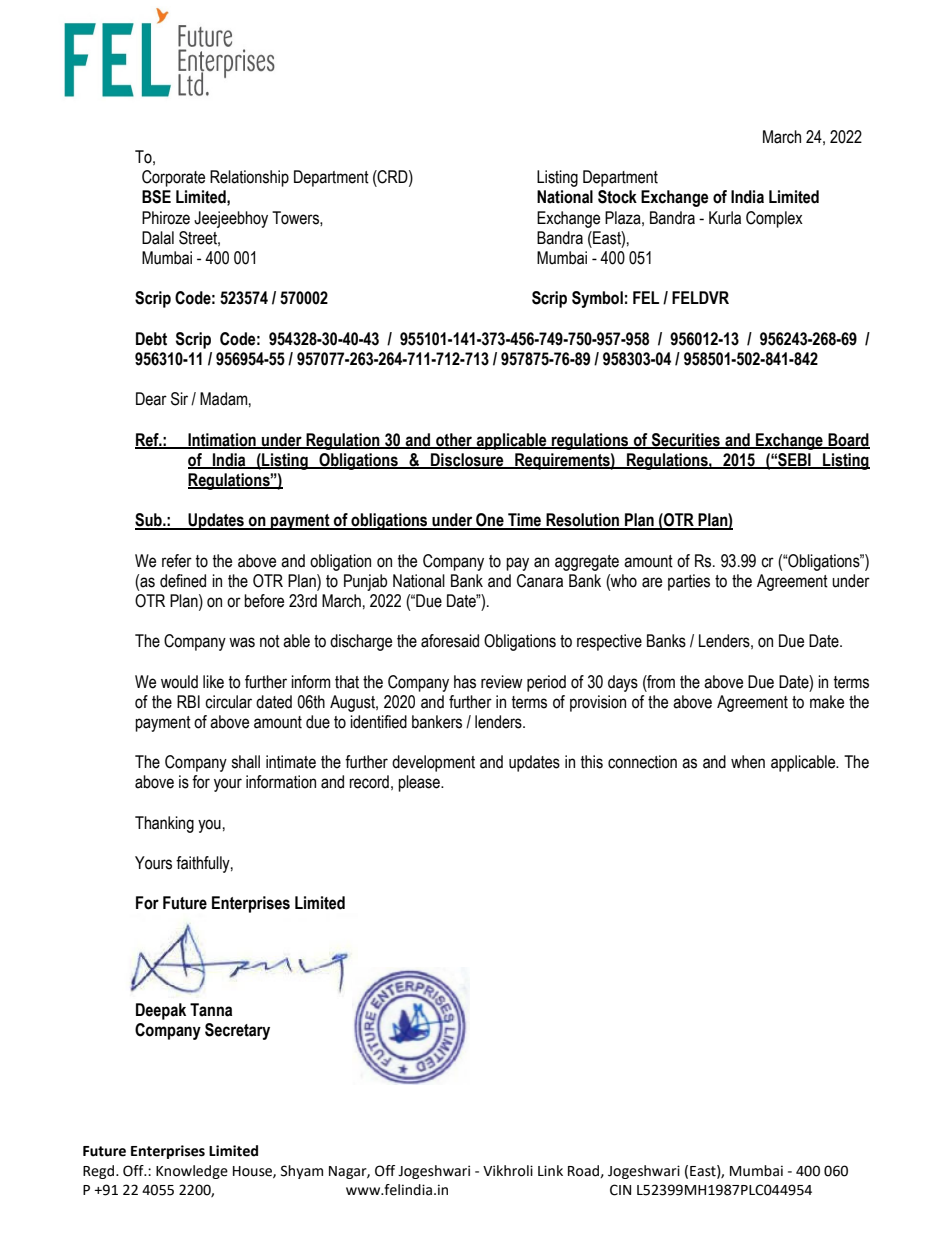 The width and height of the page is (952, 1233). Describe the element at coordinates (502, 682) in the page. I see `review` at that location.
